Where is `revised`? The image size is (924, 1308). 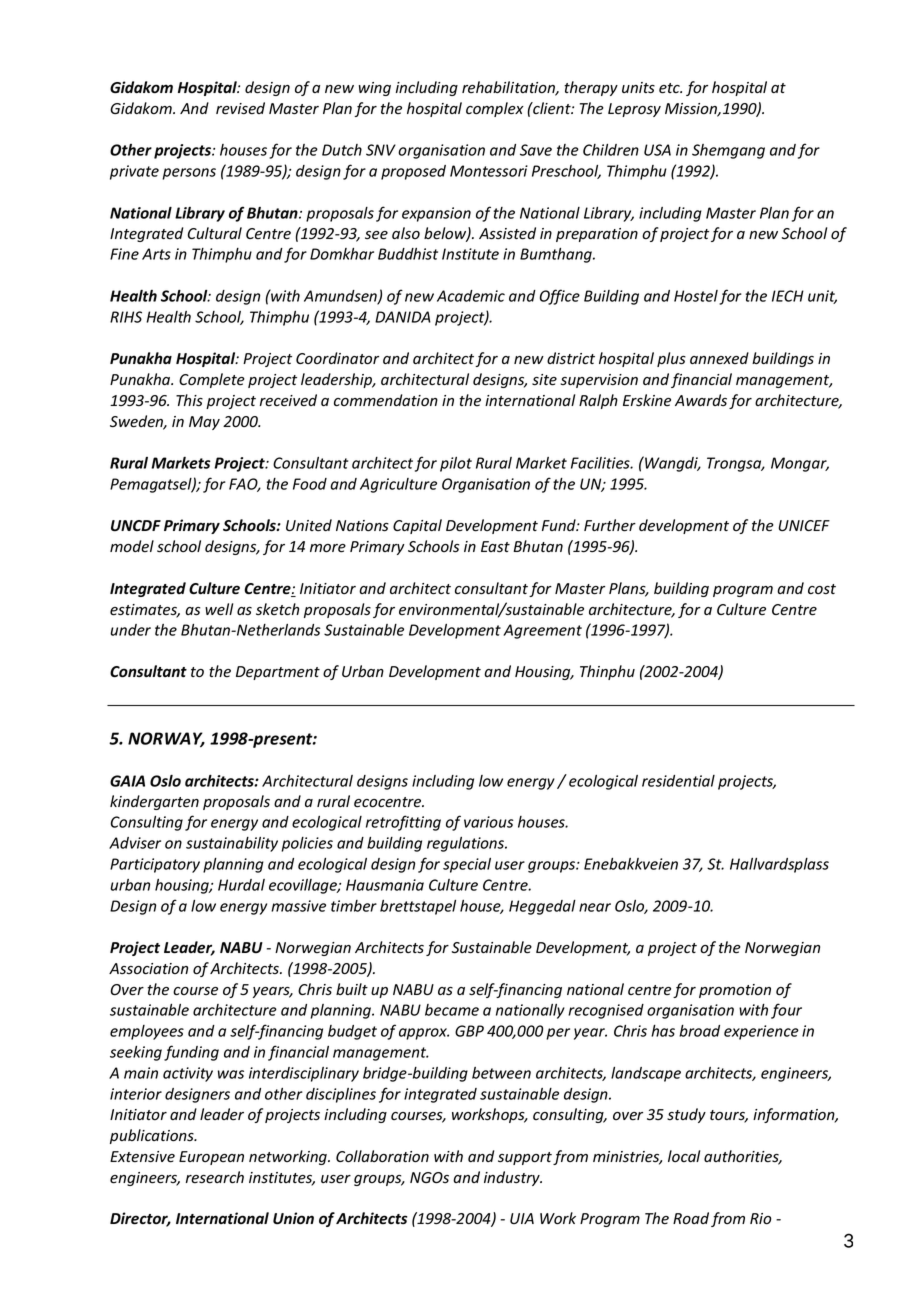 revised is located at coordinates (240, 108).
